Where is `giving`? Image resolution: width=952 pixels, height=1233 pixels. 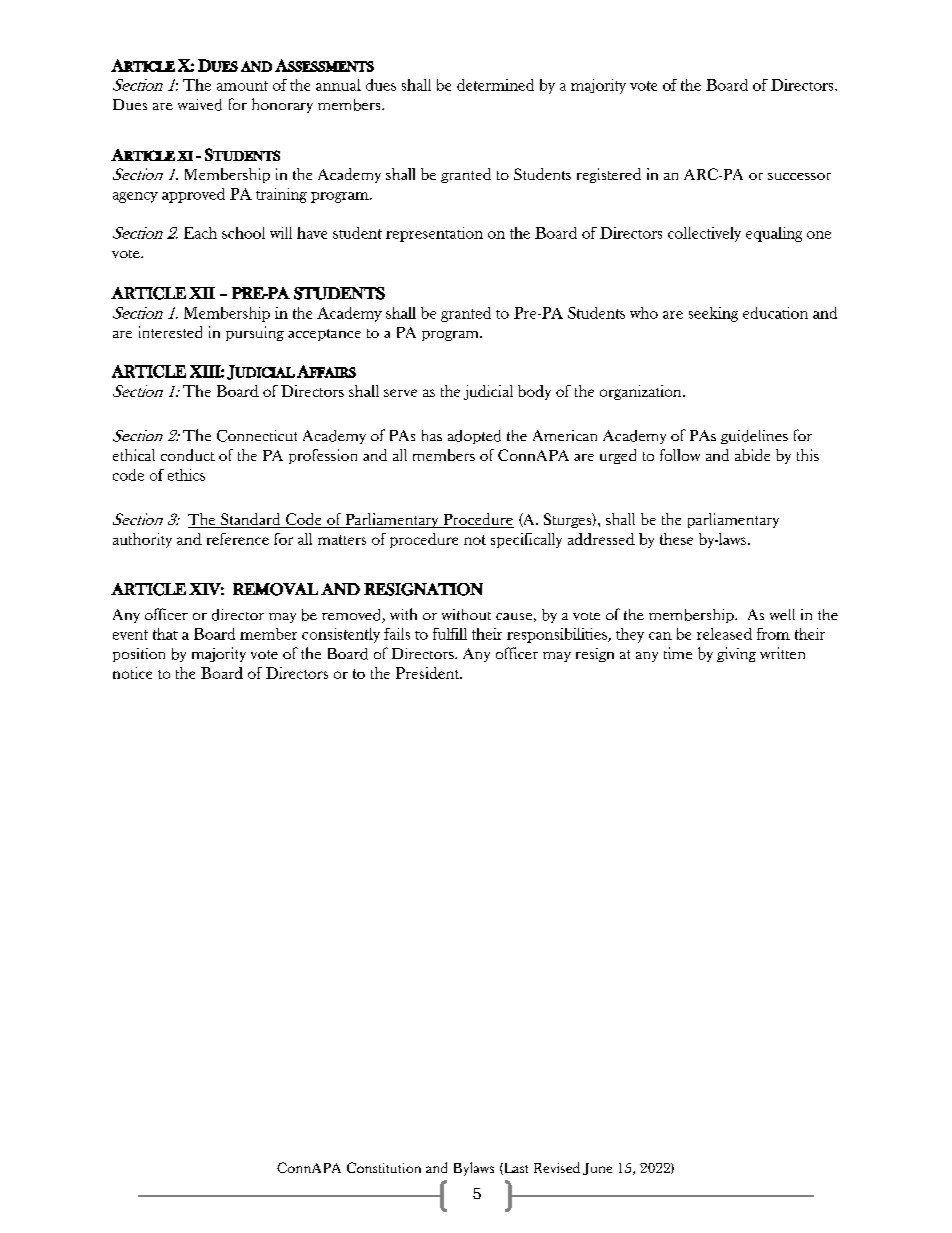 giving is located at coordinates (736, 654).
